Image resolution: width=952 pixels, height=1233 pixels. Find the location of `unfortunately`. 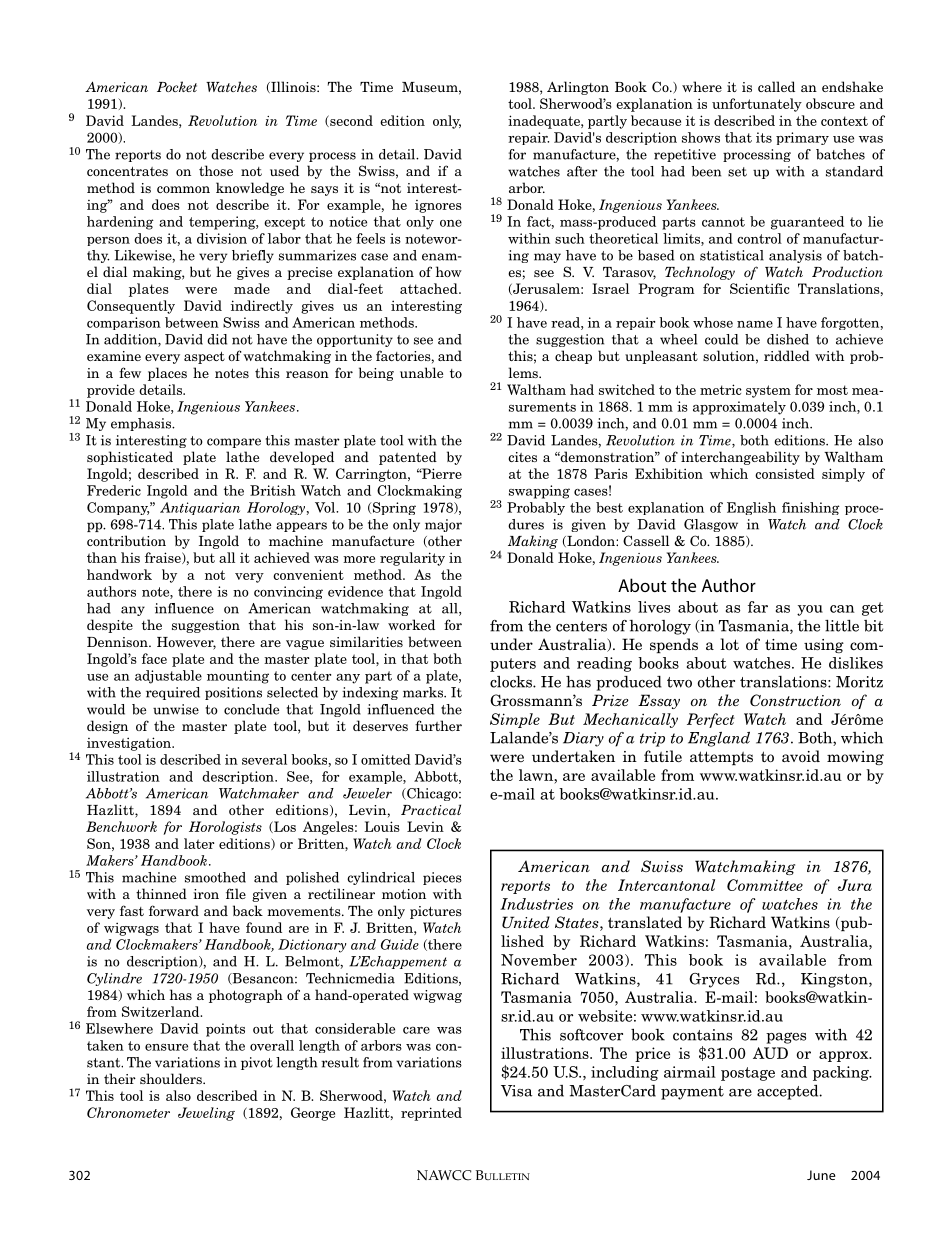

unfortunately is located at coordinates (757, 105).
